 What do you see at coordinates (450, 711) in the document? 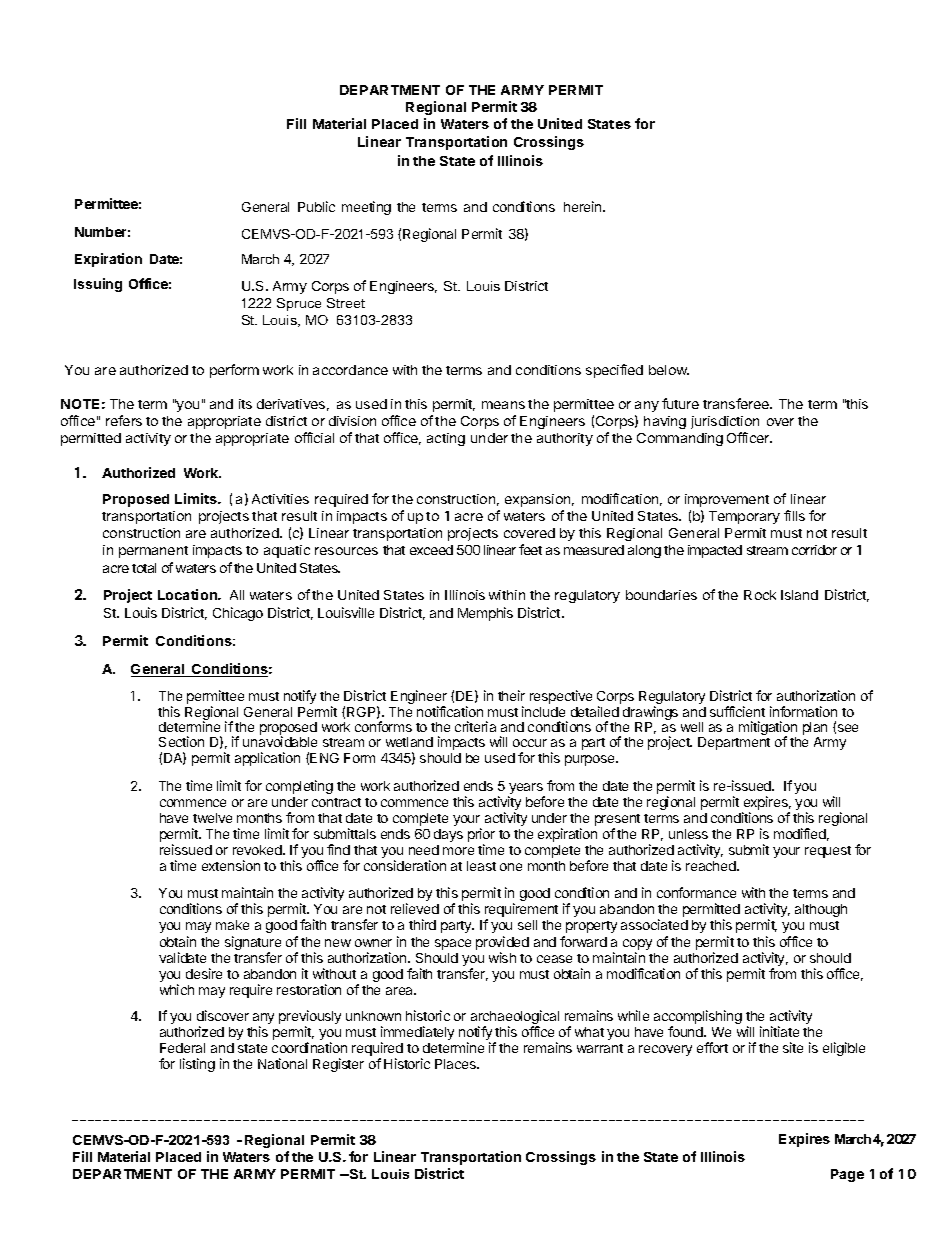
I see `notification` at bounding box center [450, 711].
